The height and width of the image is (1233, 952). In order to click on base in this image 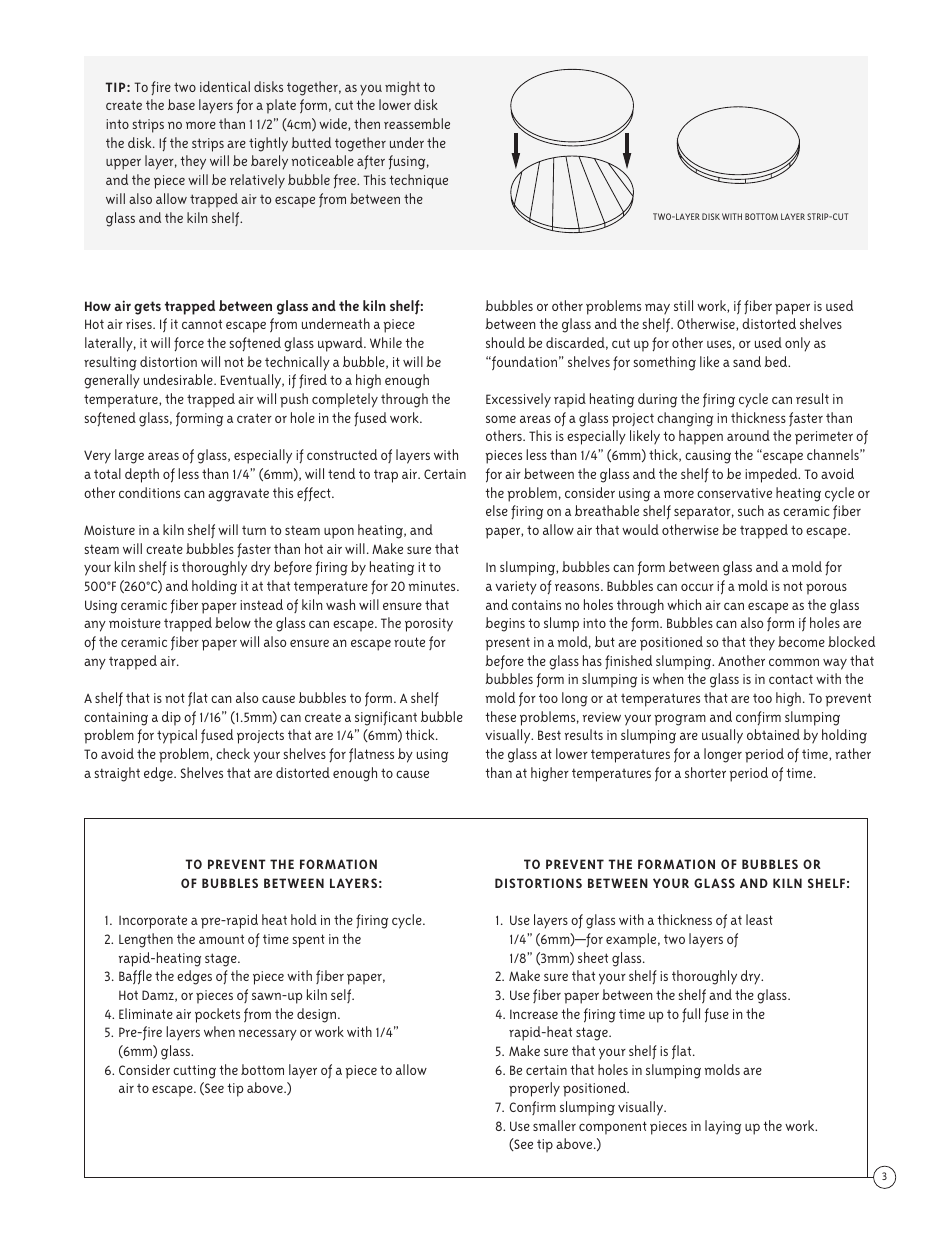, I will do `click(181, 104)`.
